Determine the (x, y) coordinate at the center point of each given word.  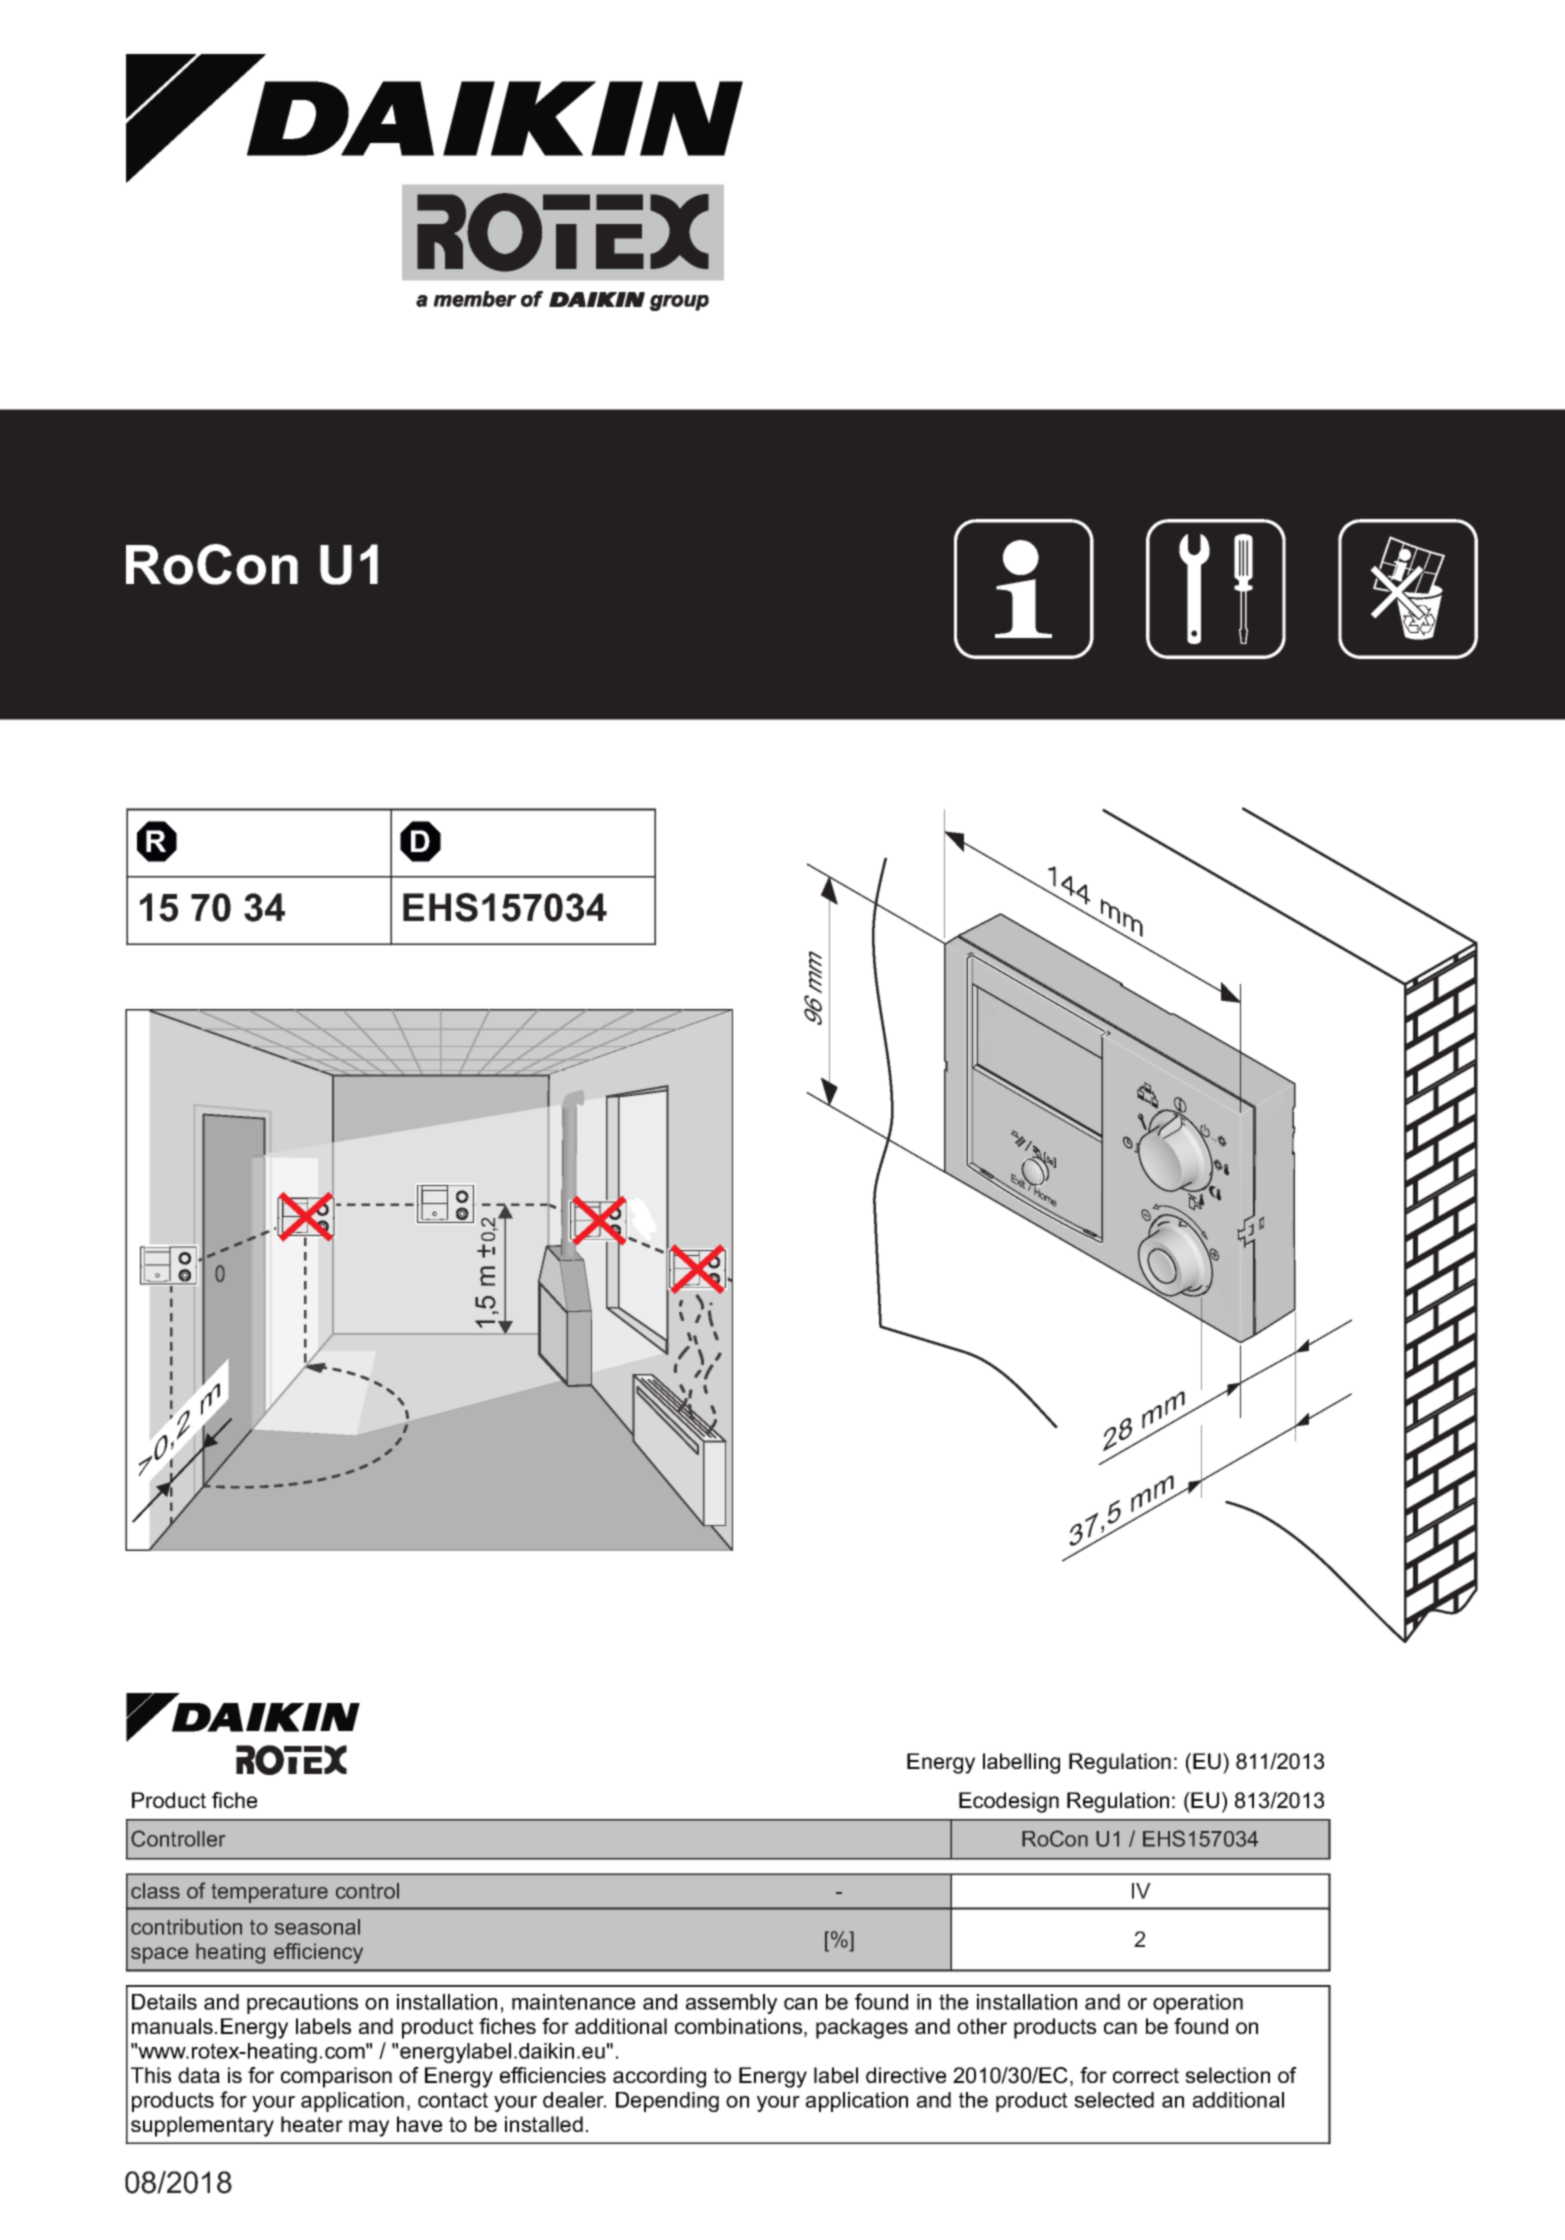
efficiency (318, 1953)
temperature (269, 1893)
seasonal (317, 1927)
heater (312, 2124)
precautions (302, 2004)
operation (1198, 2004)
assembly (731, 2004)
